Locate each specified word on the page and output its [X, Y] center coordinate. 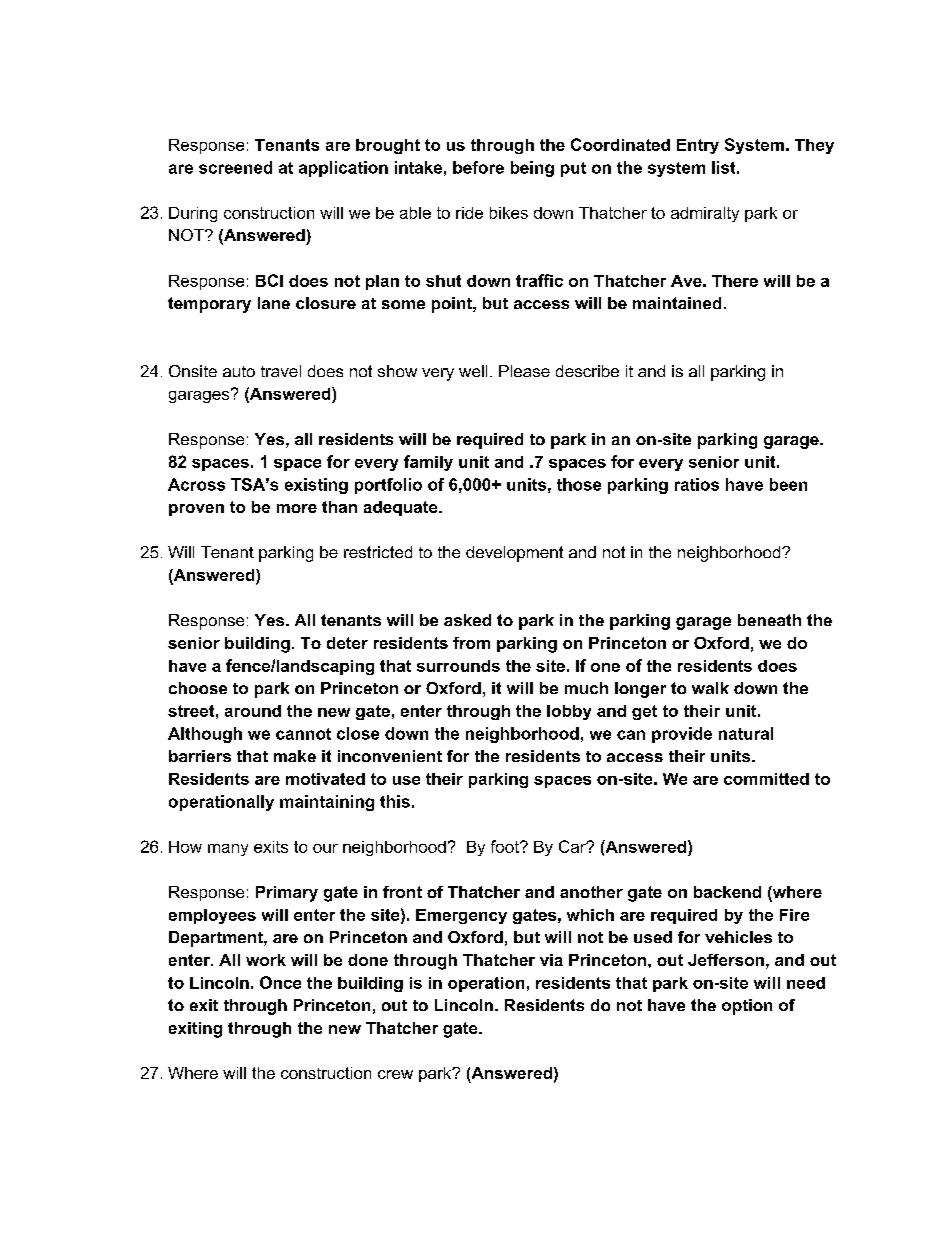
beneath [769, 620]
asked [467, 620]
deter [347, 643]
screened [235, 167]
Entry [698, 146]
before [478, 167]
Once [280, 982]
